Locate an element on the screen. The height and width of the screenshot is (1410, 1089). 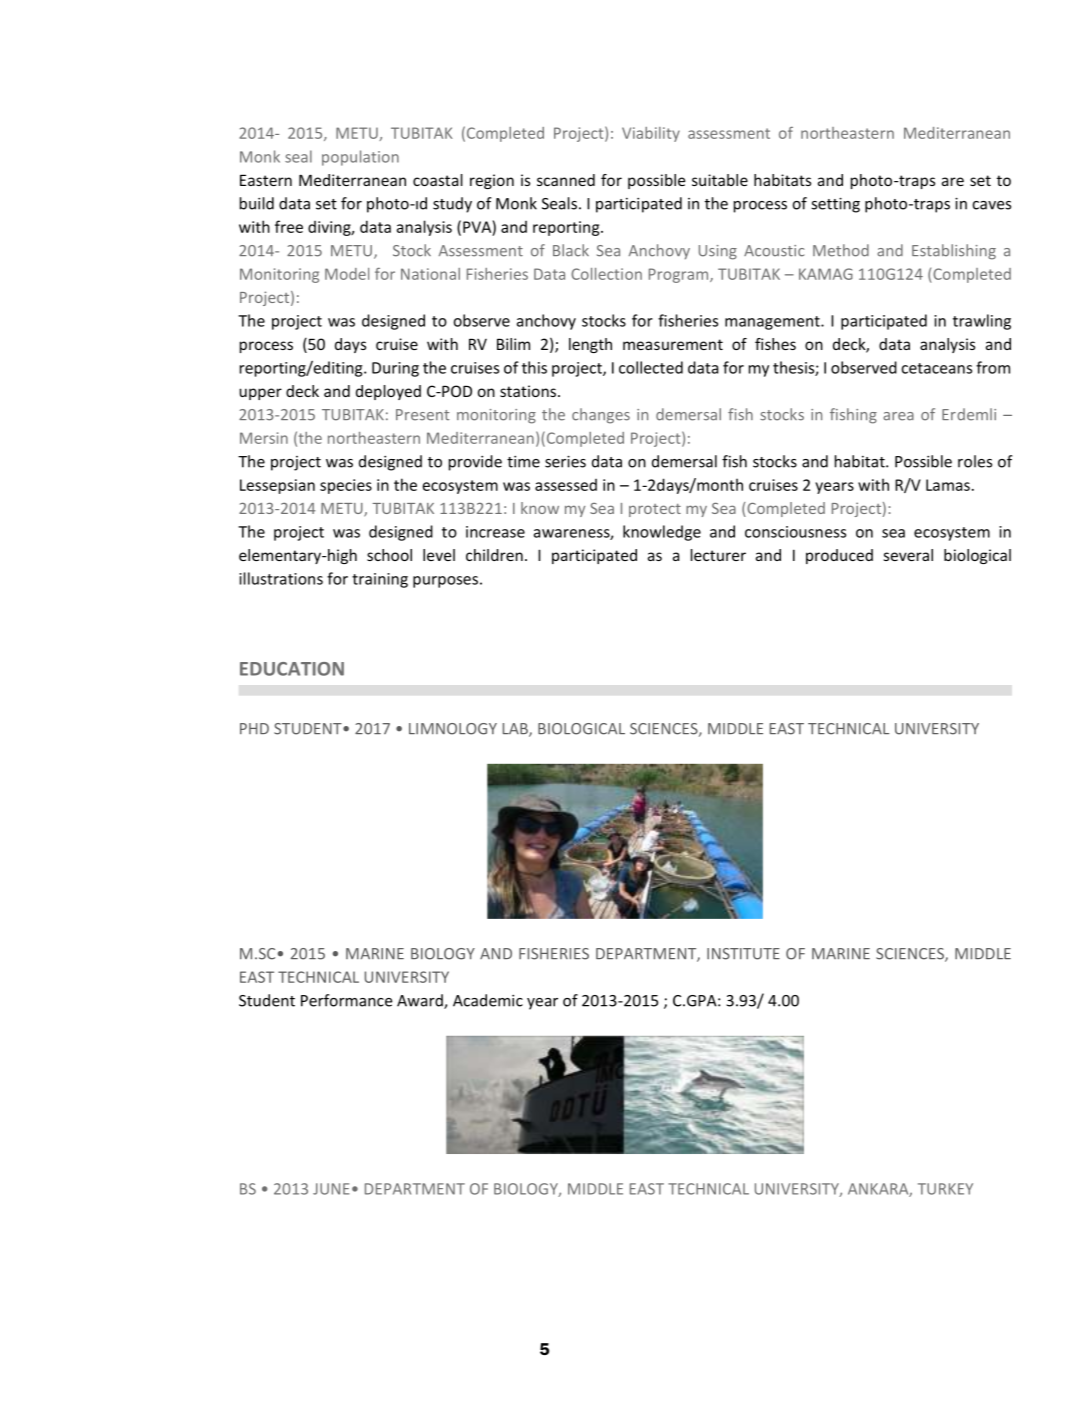
JUNE is located at coordinates (331, 1189).
